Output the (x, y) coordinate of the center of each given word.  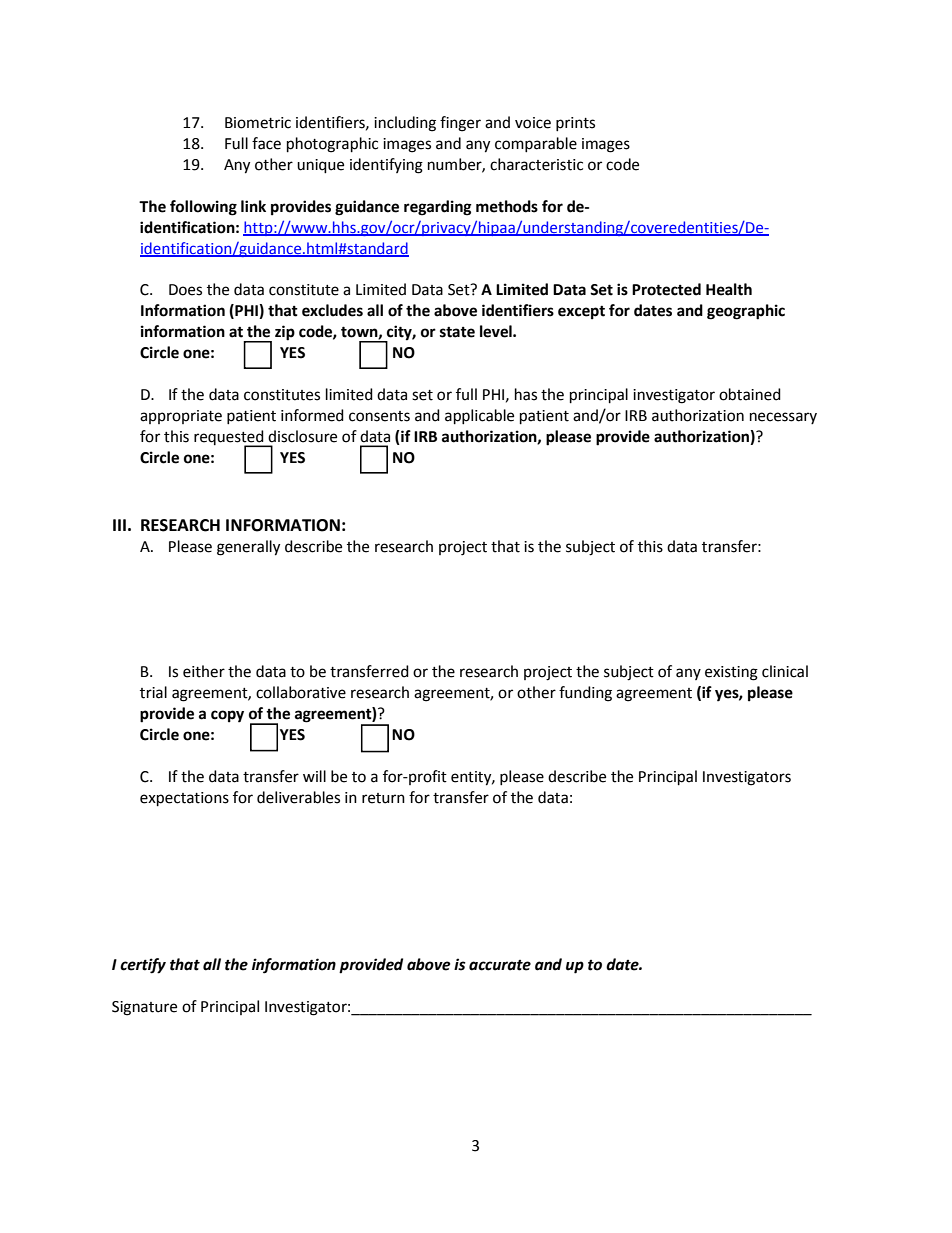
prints (575, 124)
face (266, 143)
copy (227, 716)
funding (585, 694)
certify (143, 966)
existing (731, 673)
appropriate (181, 417)
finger (460, 124)
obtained (750, 394)
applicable (479, 417)
